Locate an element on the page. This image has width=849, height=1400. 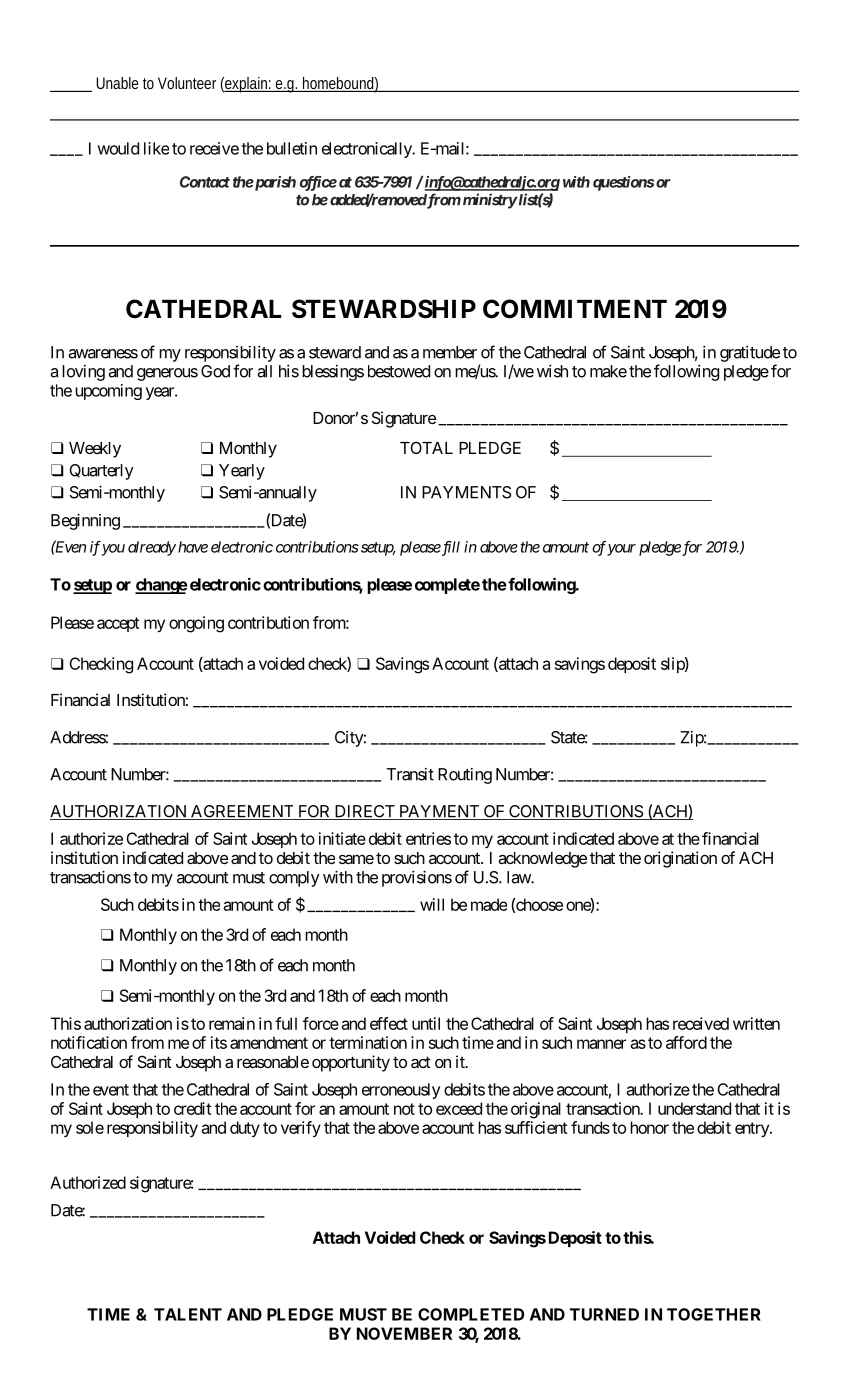
already is located at coordinates (152, 548).
